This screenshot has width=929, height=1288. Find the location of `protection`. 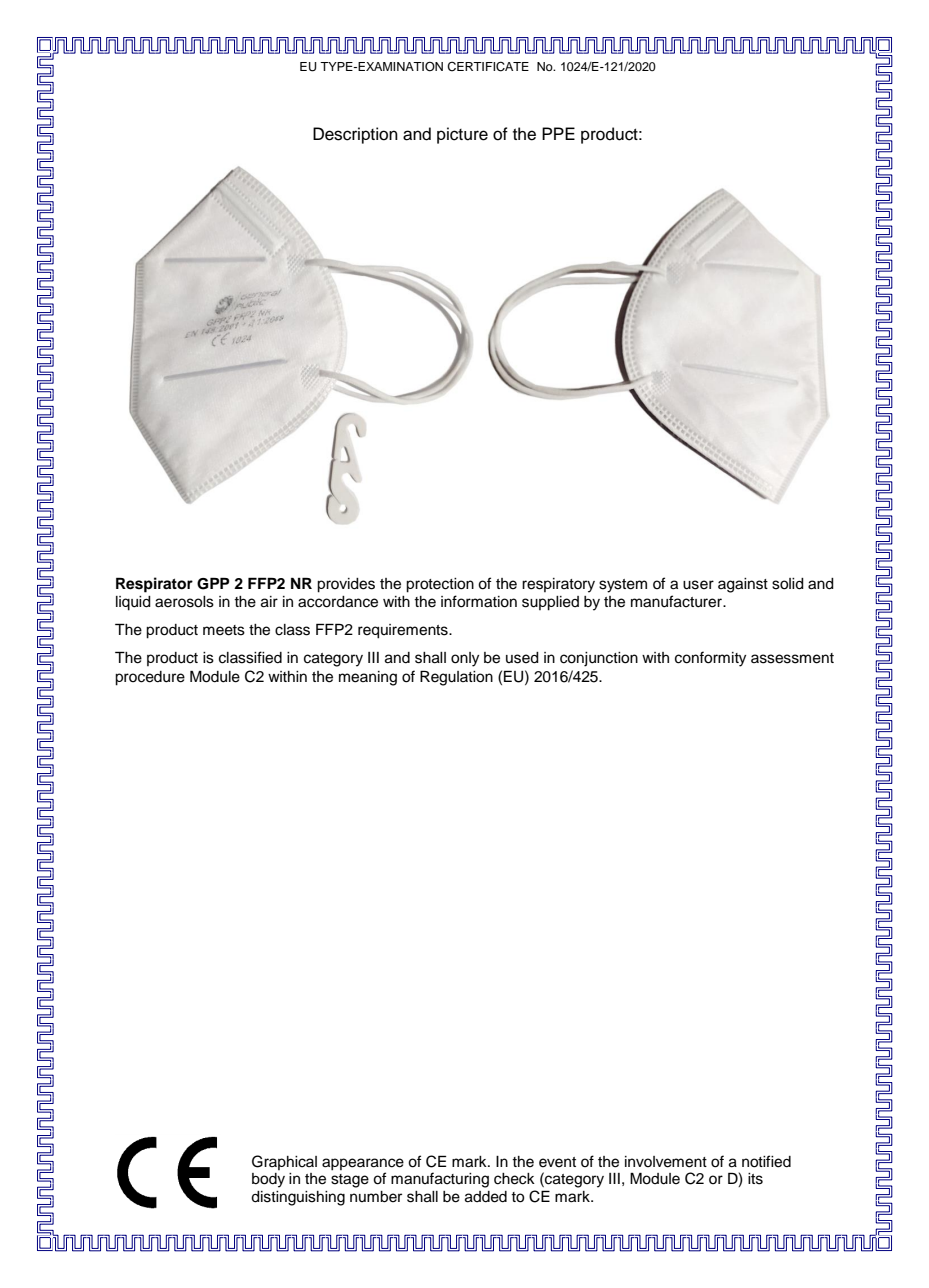

protection is located at coordinates (440, 585).
